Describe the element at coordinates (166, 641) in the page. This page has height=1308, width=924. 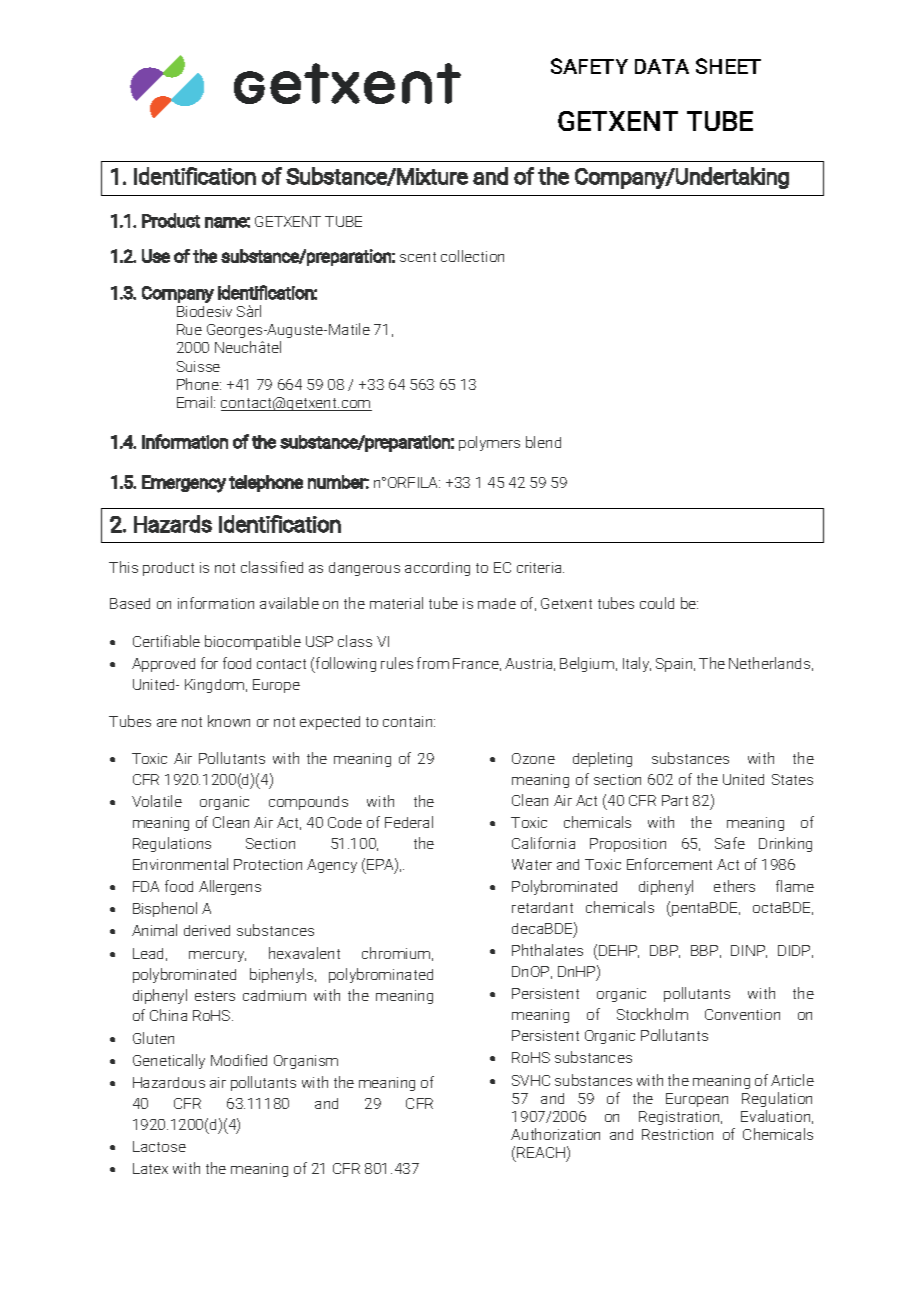
I see `Certifiable` at that location.
